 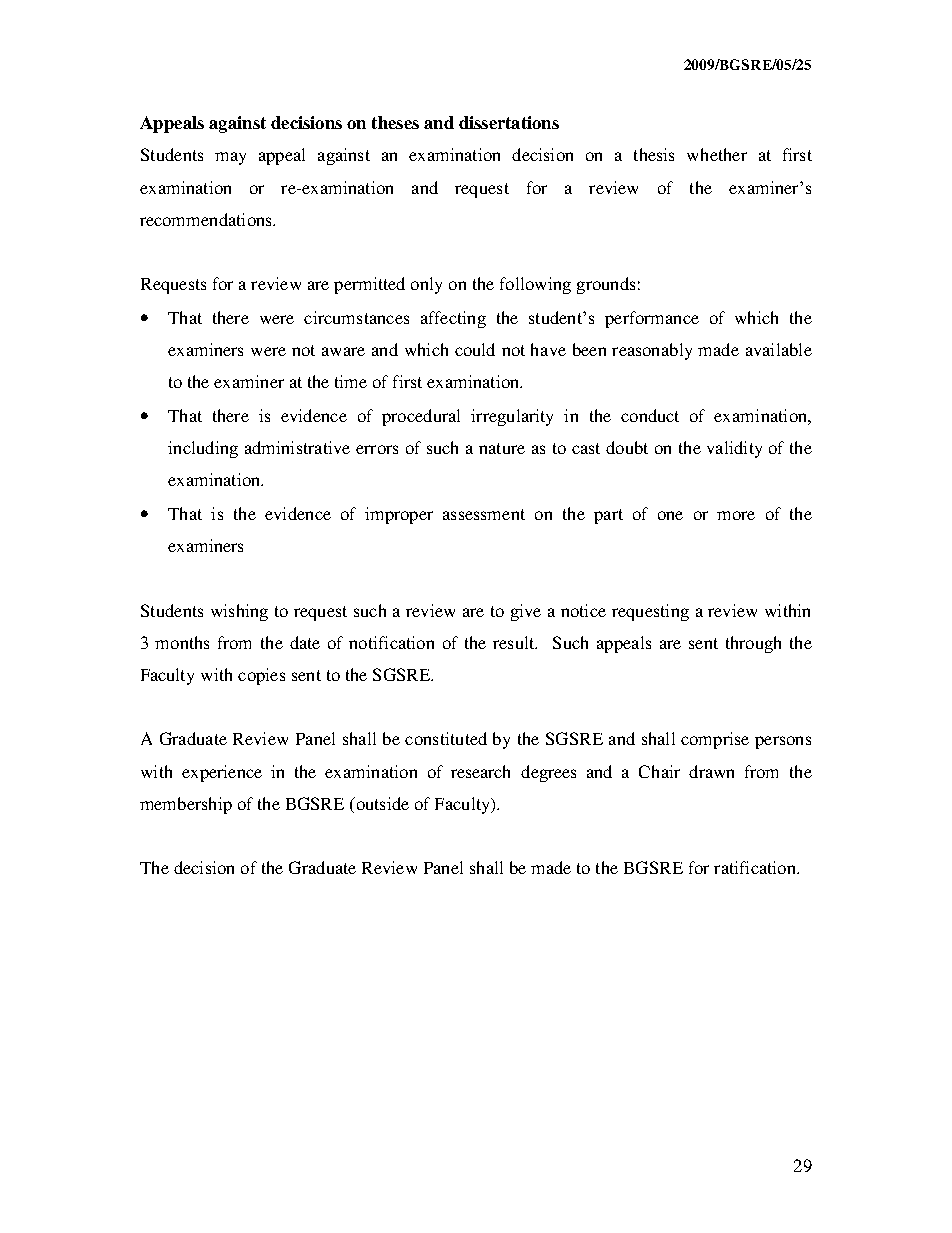 I want to click on research, so click(x=480, y=771).
